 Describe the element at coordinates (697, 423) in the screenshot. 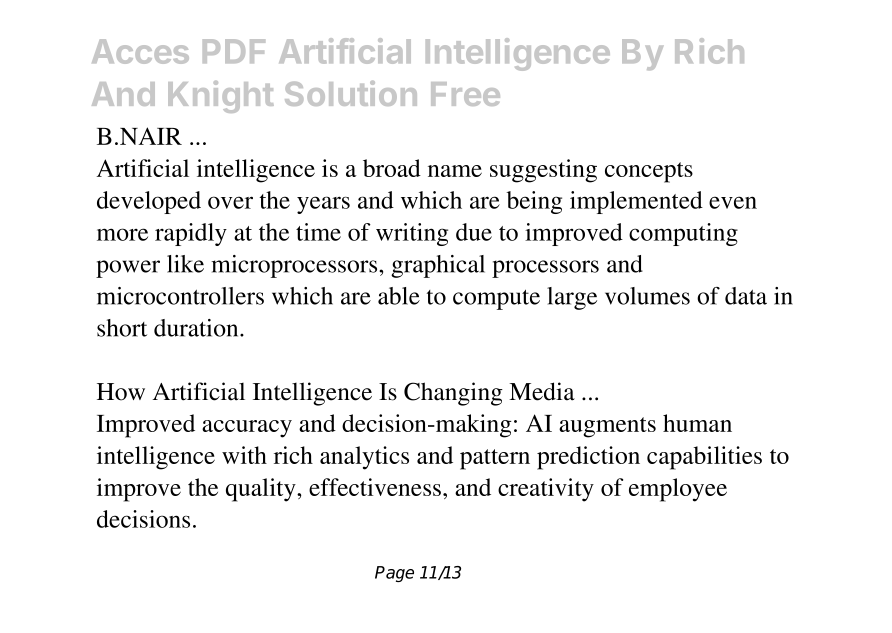

I see `human` at that location.
